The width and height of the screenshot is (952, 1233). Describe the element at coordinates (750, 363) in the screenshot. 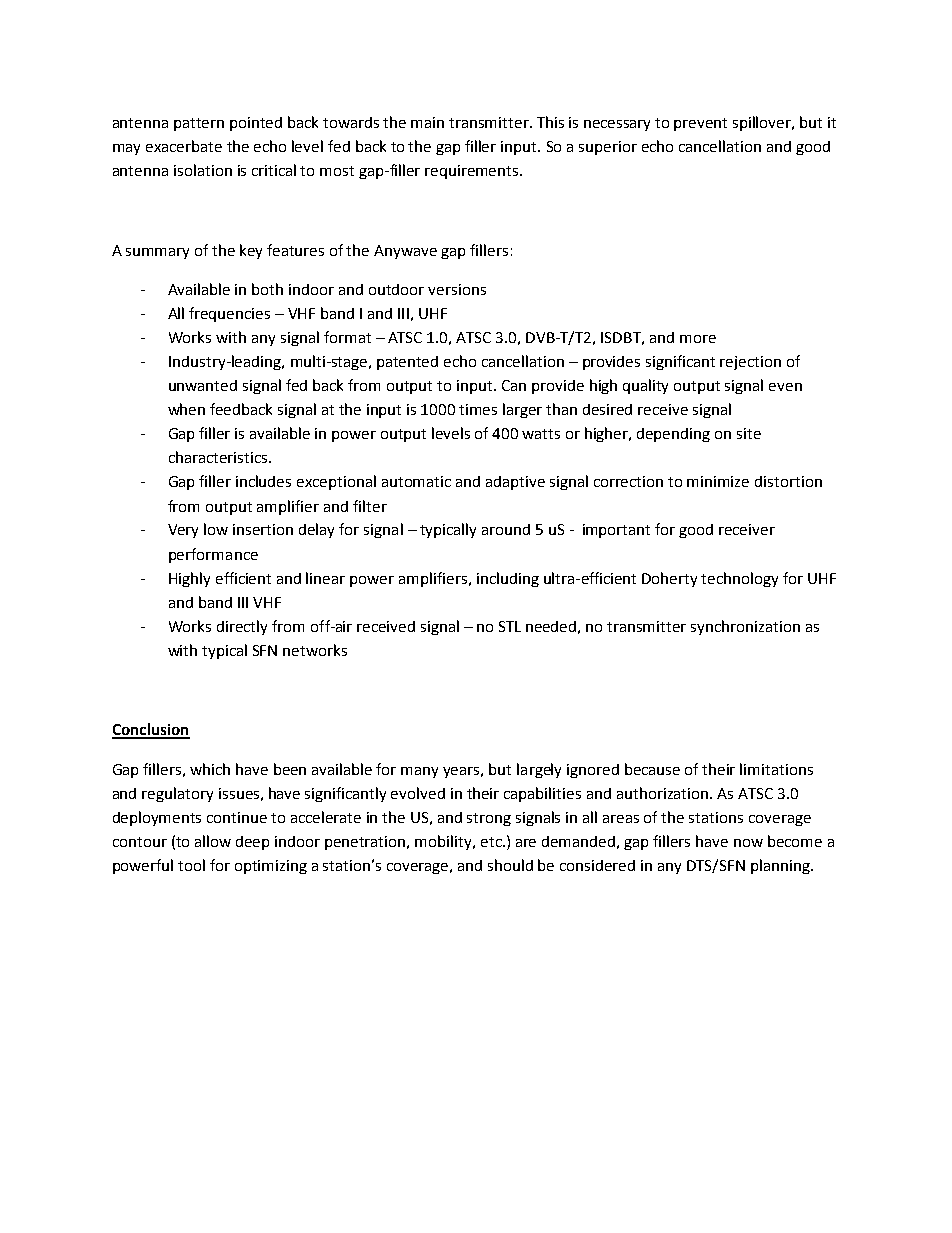

I see `rejection` at that location.
